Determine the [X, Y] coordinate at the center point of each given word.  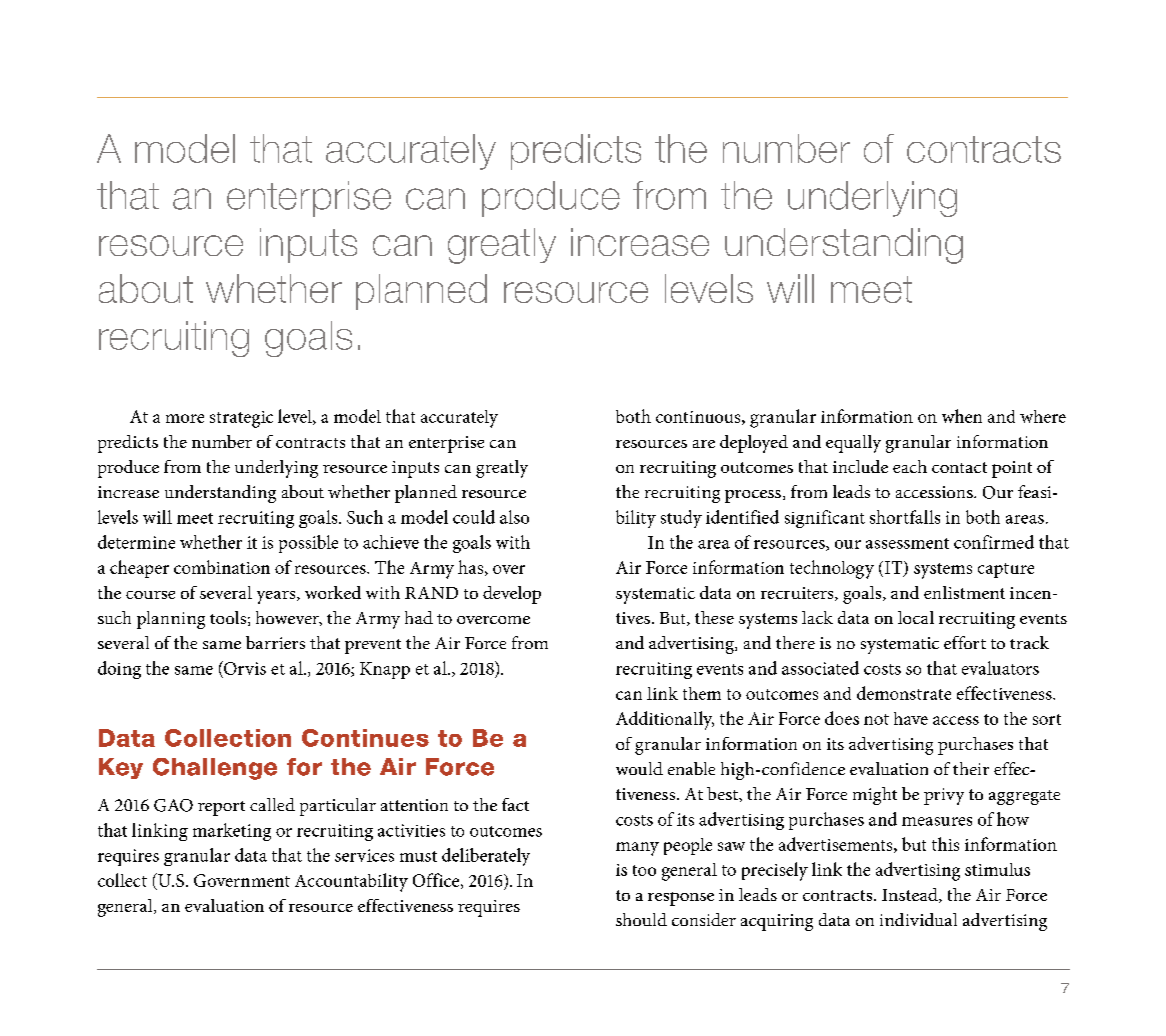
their [971, 768]
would [639, 768]
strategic [241, 419]
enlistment [964, 592]
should [641, 919]
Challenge [215, 769]
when [962, 416]
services [364, 855]
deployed [754, 444]
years [277, 597]
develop [512, 595]
